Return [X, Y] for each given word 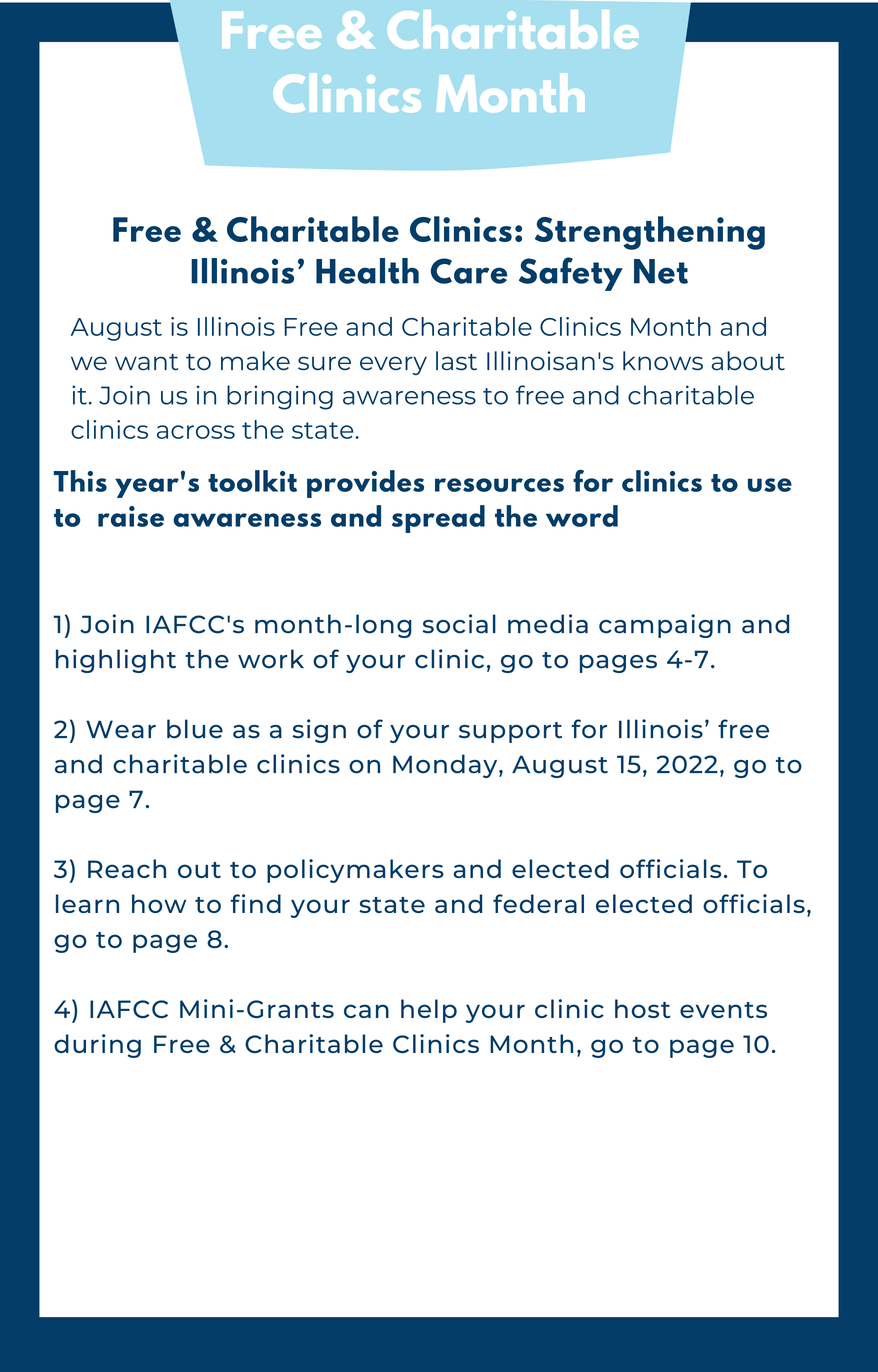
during [97, 1046]
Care [469, 271]
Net [661, 271]
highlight [116, 661]
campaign [665, 626]
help [429, 1011]
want [146, 362]
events [723, 1010]
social [459, 624]
